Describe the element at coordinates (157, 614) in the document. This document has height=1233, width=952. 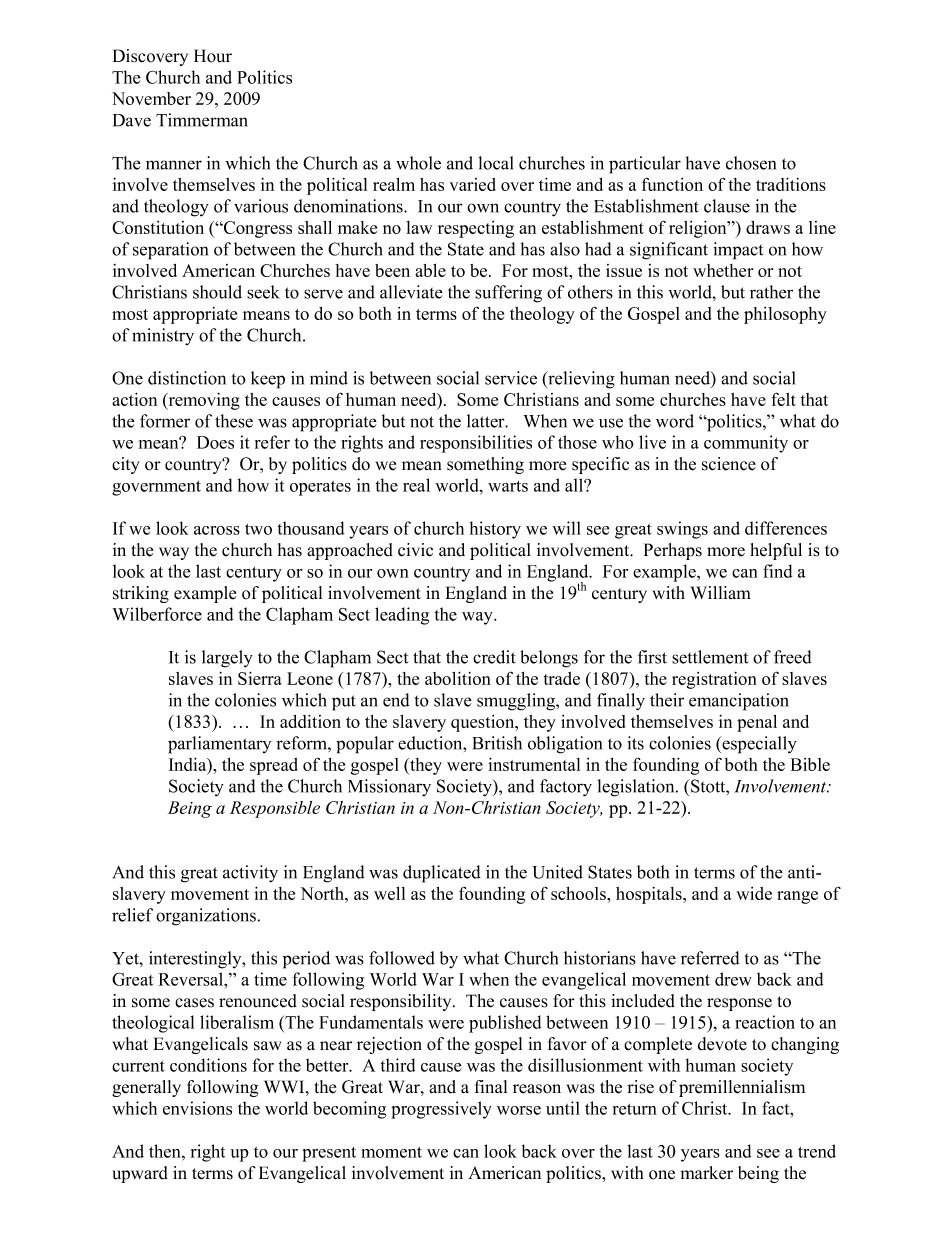
I see `Wilberforce` at that location.
